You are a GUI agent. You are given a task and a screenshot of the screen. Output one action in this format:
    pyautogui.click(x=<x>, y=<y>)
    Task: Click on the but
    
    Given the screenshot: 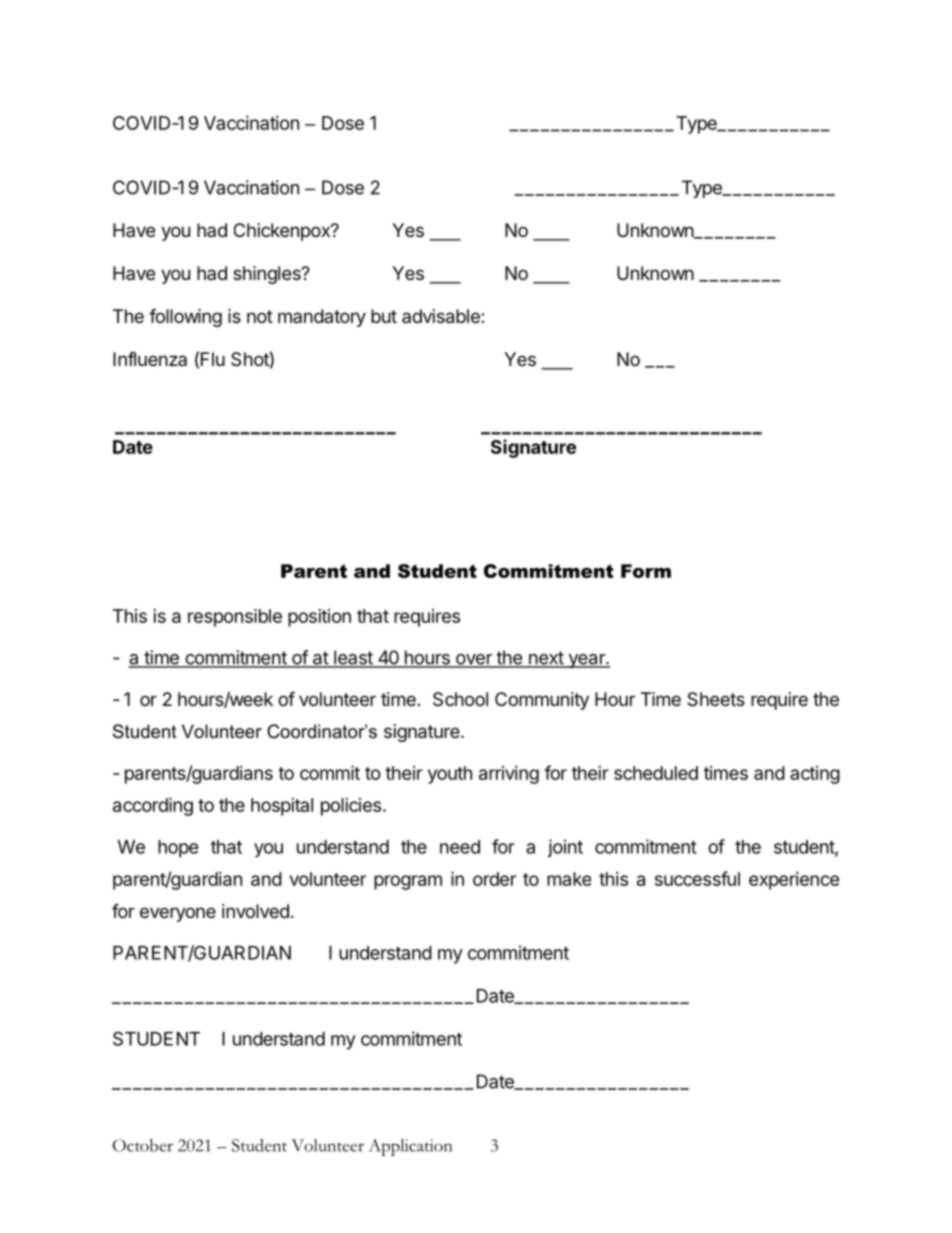 What is the action you would take?
    pyautogui.click(x=384, y=316)
